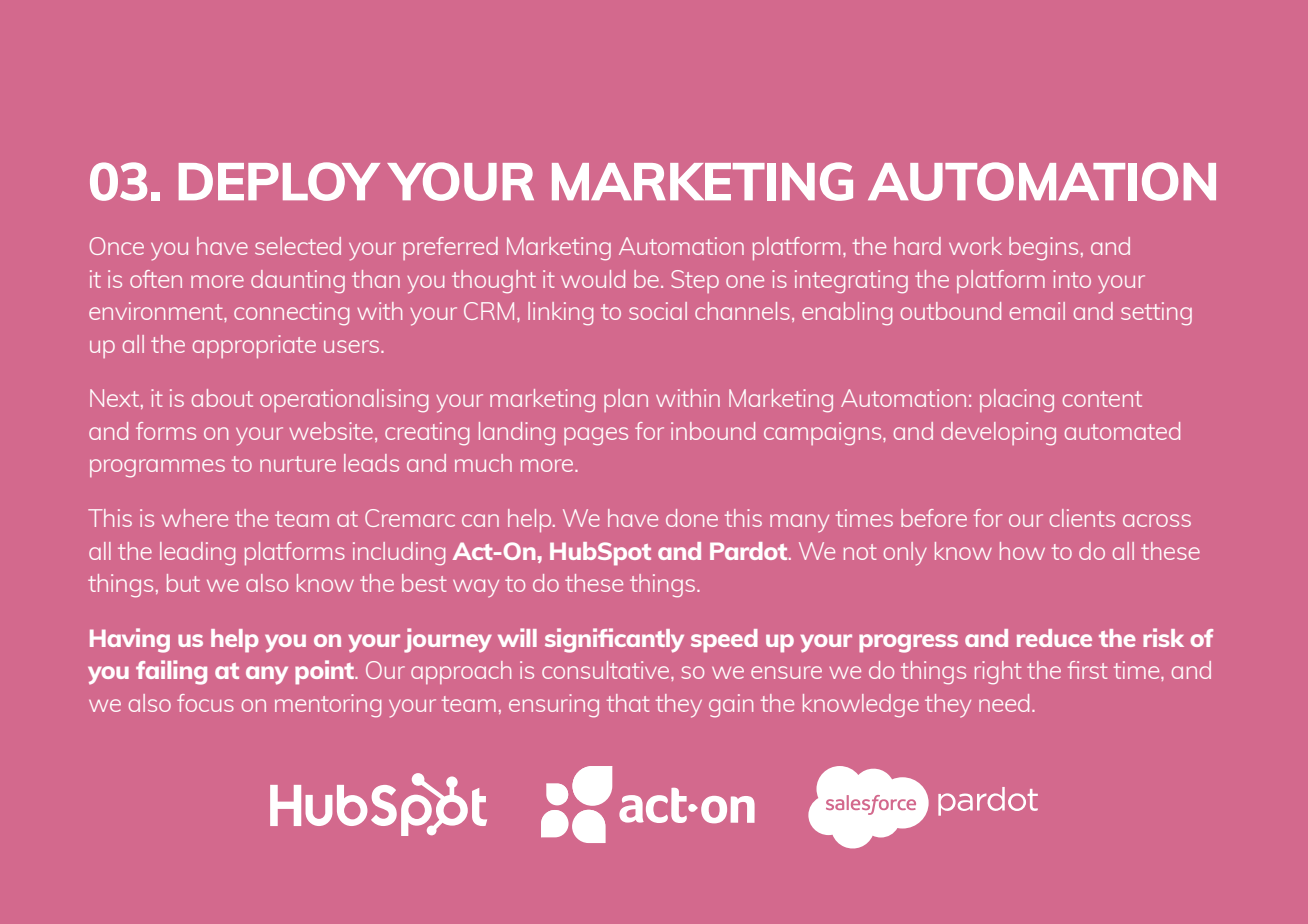 This document has height=924, width=1308. Describe the element at coordinates (1017, 400) in the document. I see `placing` at that location.
